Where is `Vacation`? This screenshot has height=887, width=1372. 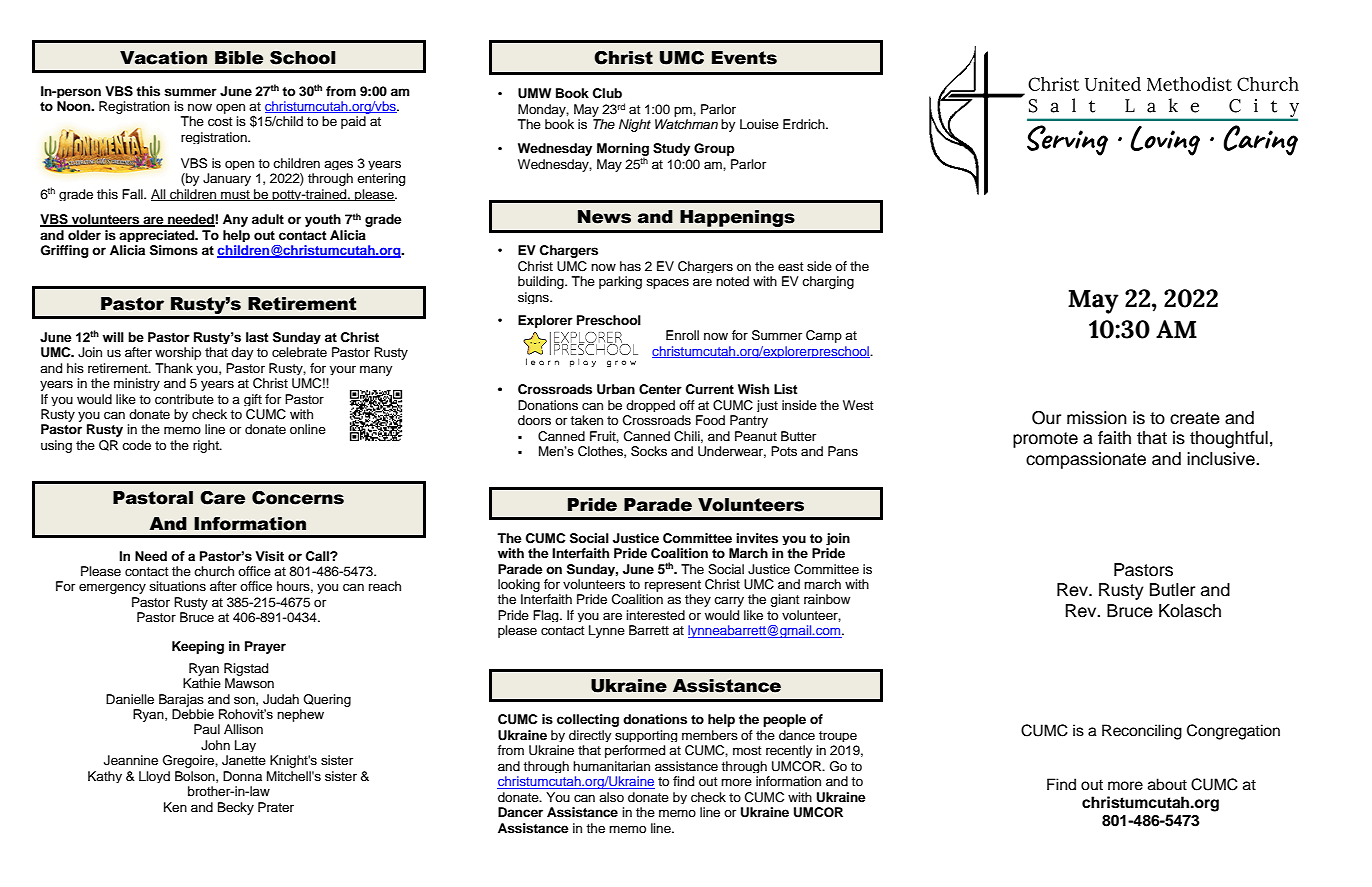 Vacation is located at coordinates (163, 58).
